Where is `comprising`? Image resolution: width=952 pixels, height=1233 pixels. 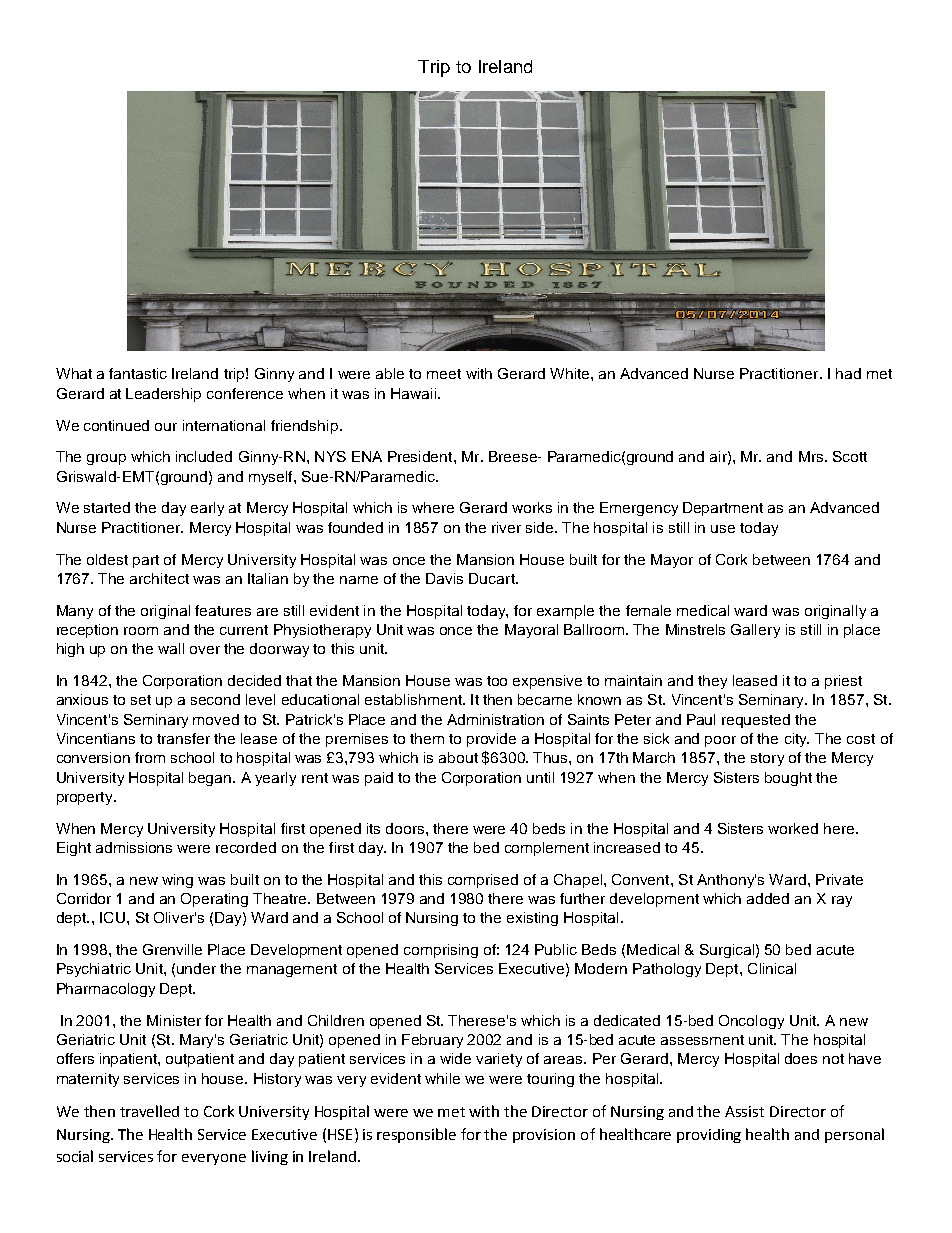 comprising is located at coordinates (441, 951).
